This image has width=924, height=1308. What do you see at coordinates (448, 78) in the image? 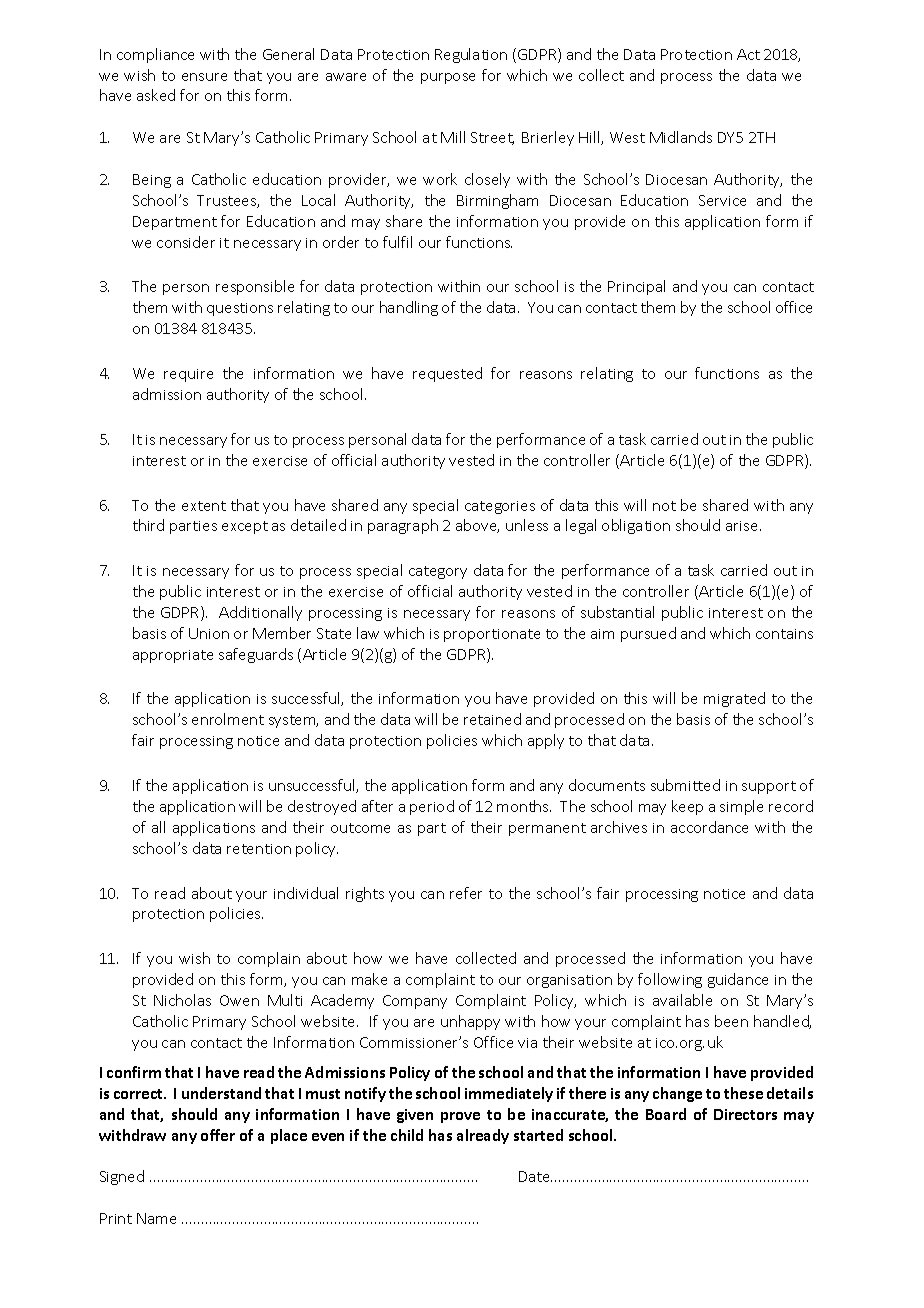
I see `purpose` at bounding box center [448, 78].
